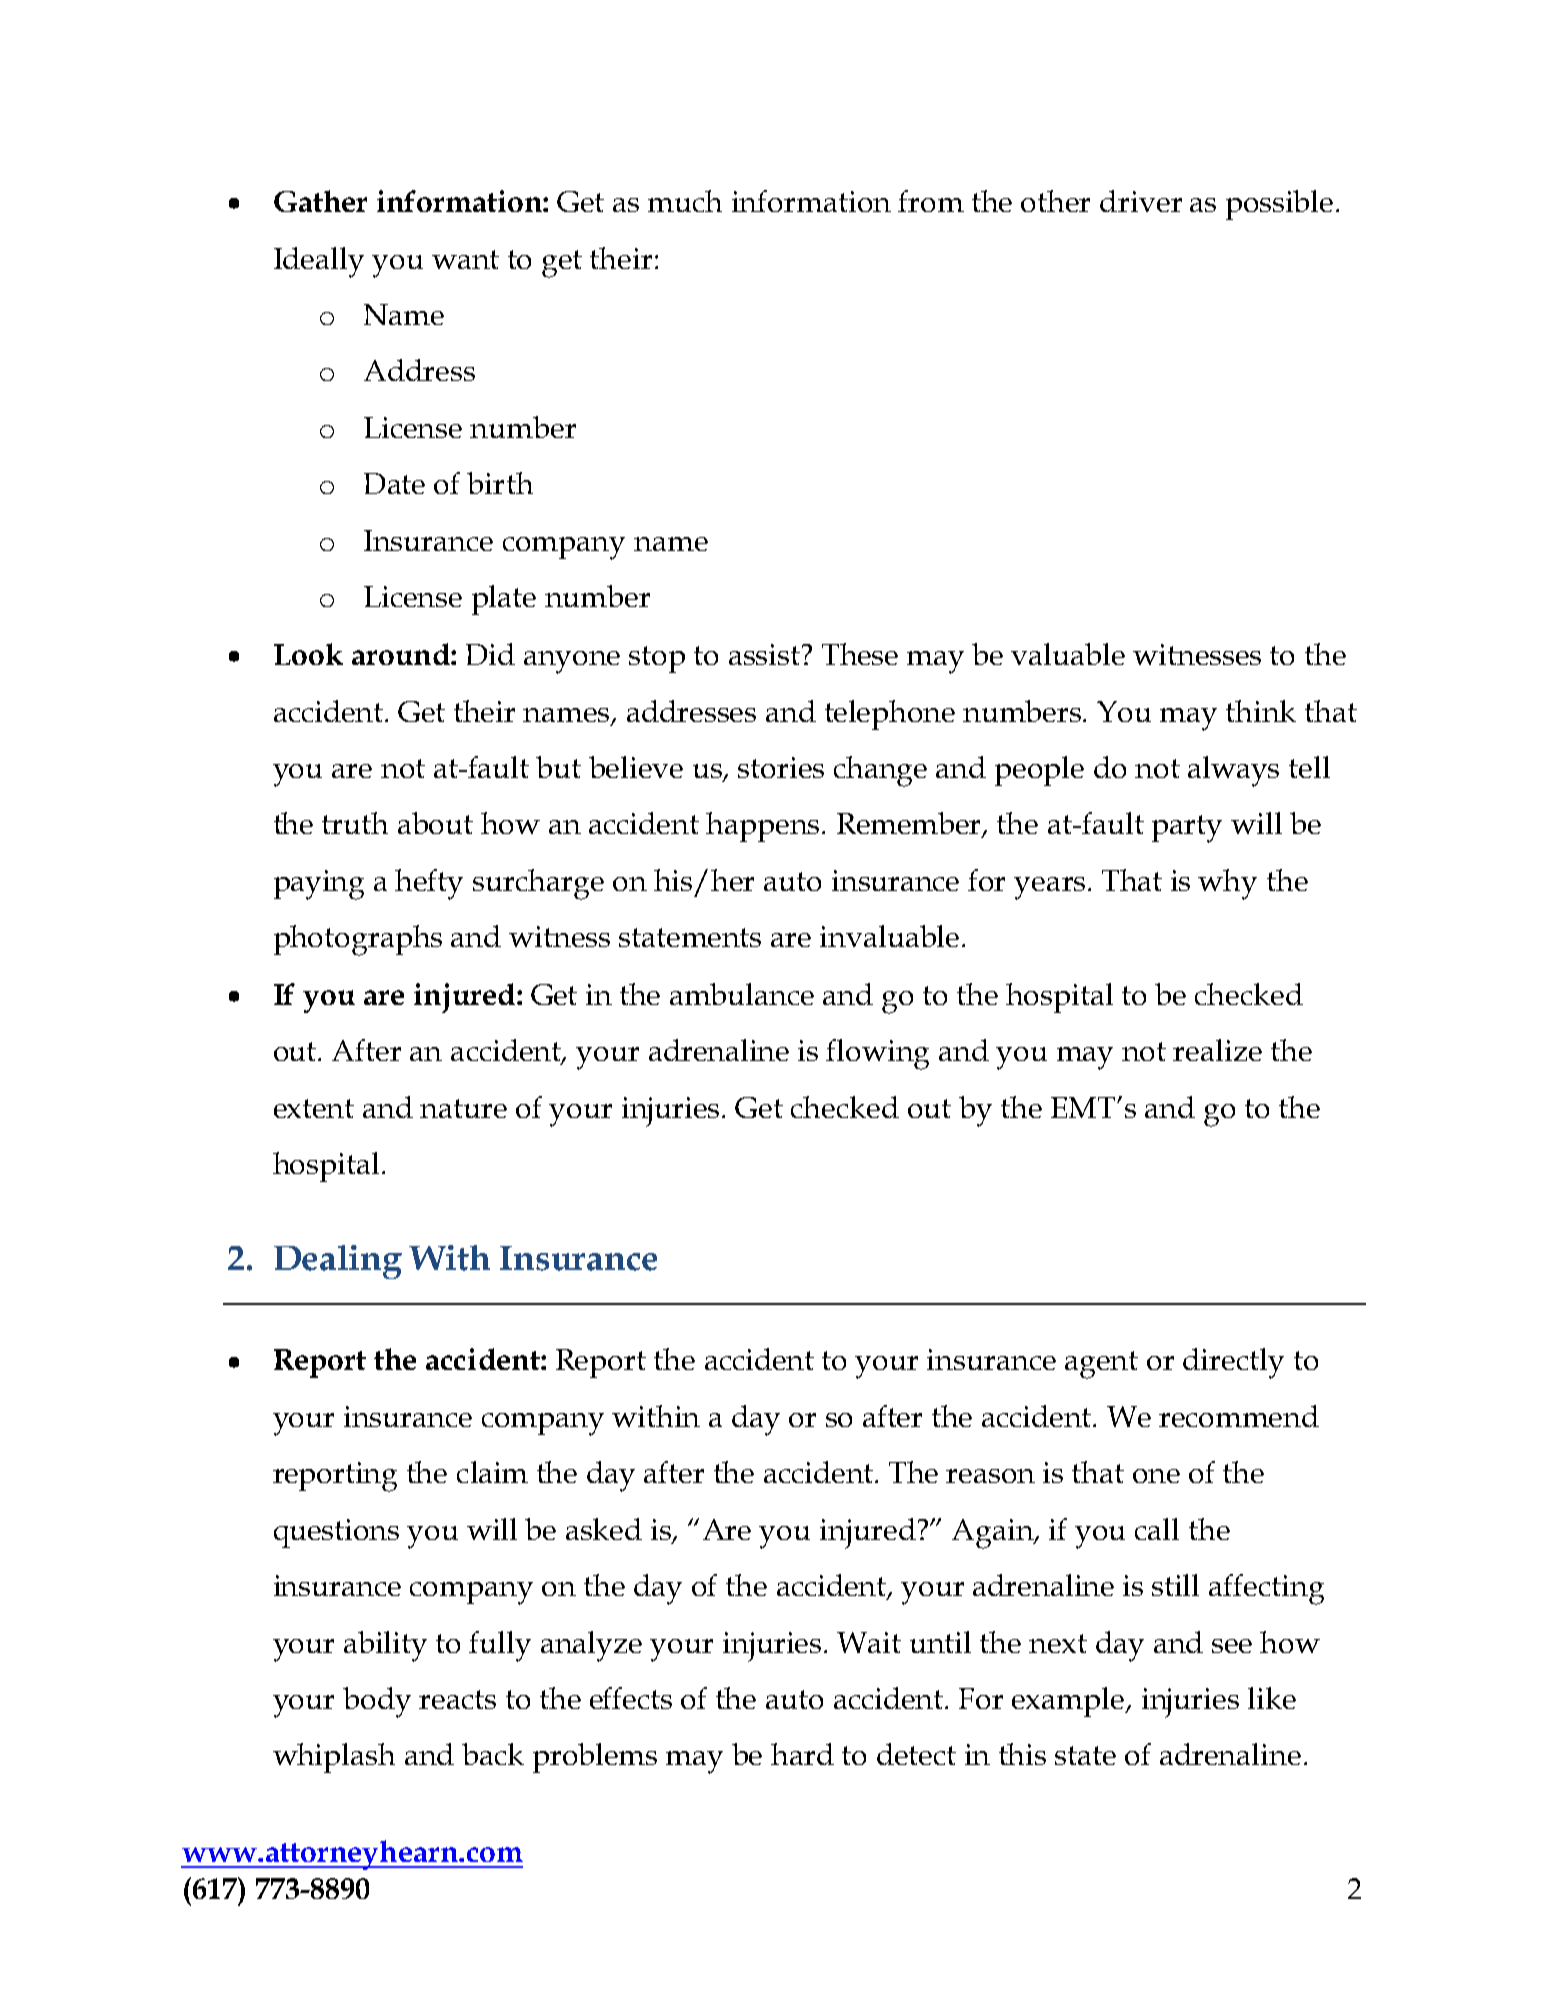  I want to click on reacts, so click(457, 1699).
